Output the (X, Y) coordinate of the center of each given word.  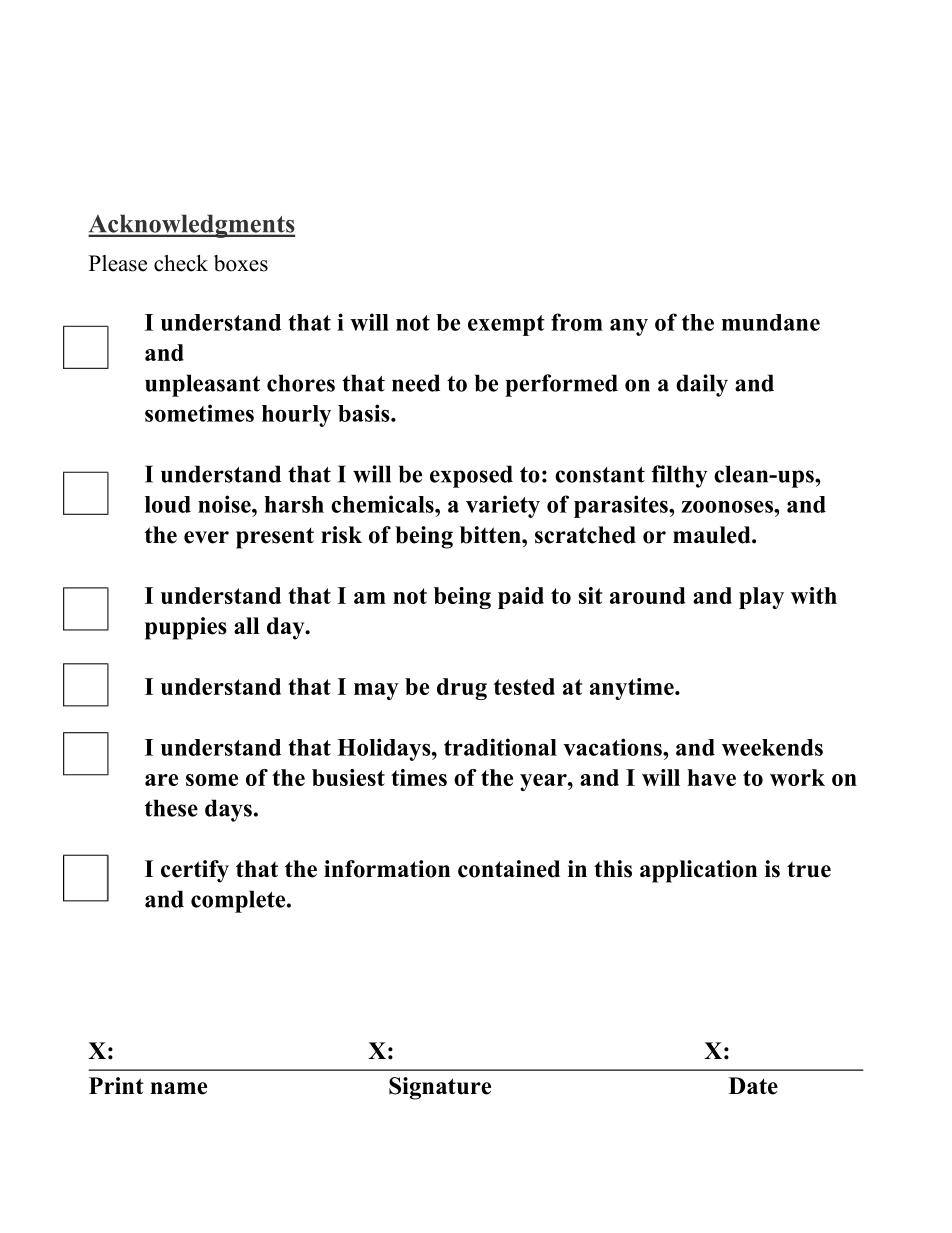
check (181, 263)
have (711, 777)
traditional (500, 747)
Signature (440, 1088)
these (171, 808)
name (178, 1088)
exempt (506, 325)
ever (206, 537)
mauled (713, 535)
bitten (491, 535)
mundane (771, 322)
